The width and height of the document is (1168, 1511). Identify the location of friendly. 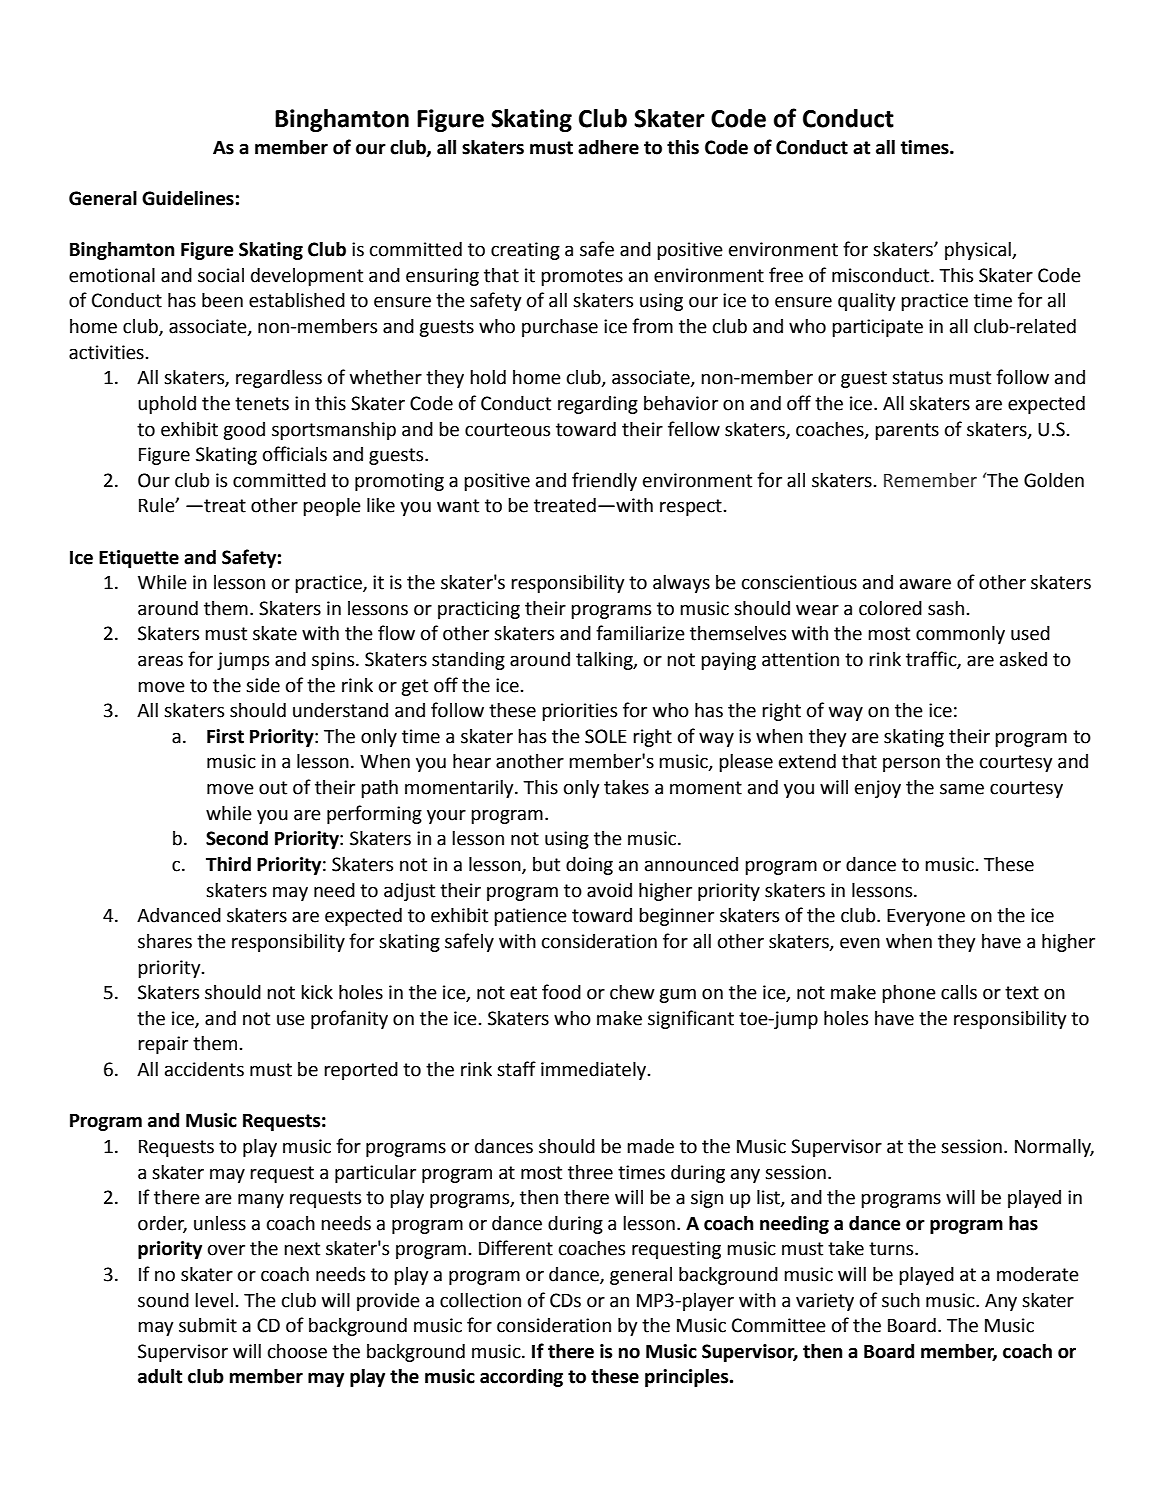
(604, 481).
